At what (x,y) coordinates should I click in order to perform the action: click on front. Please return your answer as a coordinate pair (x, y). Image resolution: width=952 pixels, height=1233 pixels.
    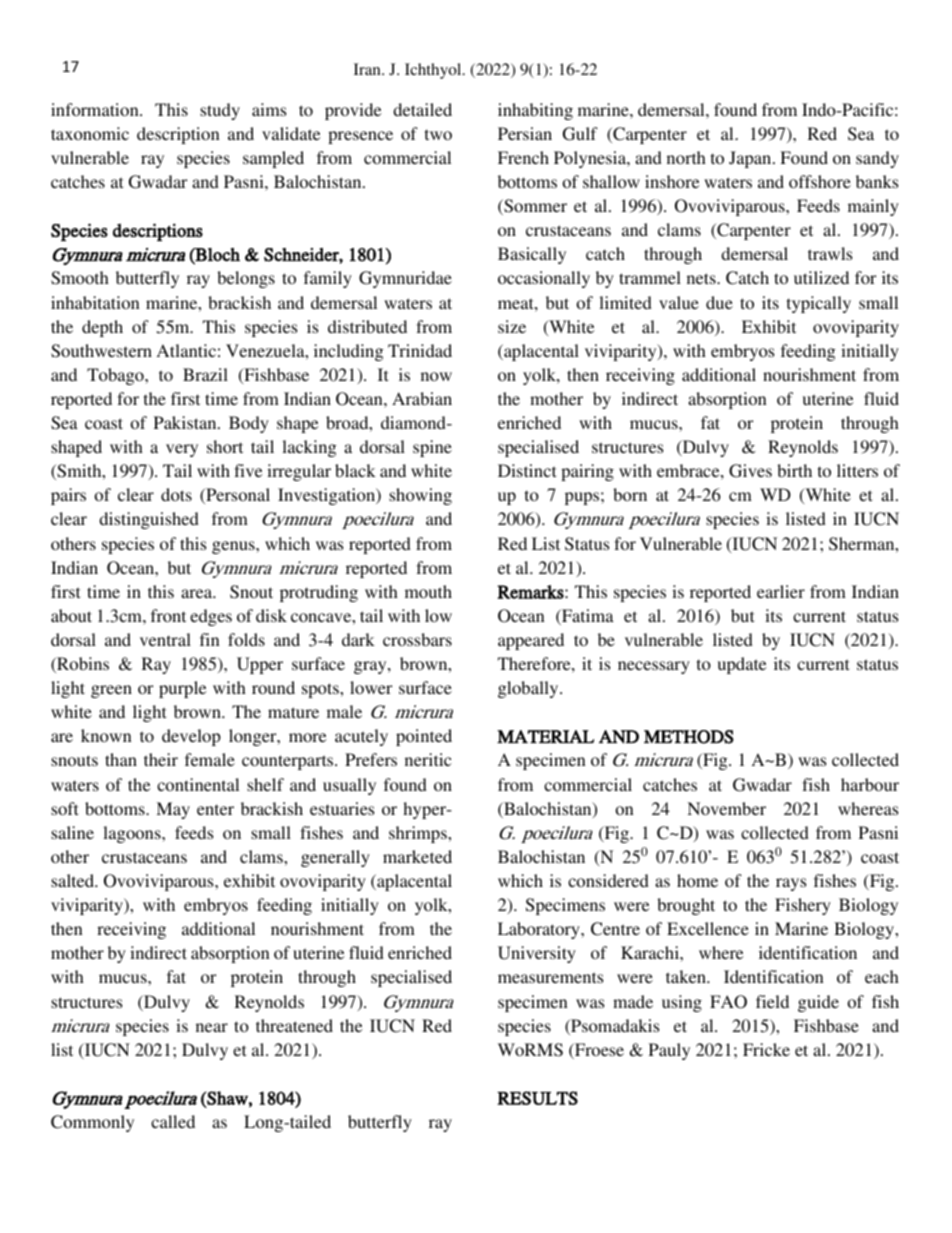
    Looking at the image, I should click on (168, 615).
